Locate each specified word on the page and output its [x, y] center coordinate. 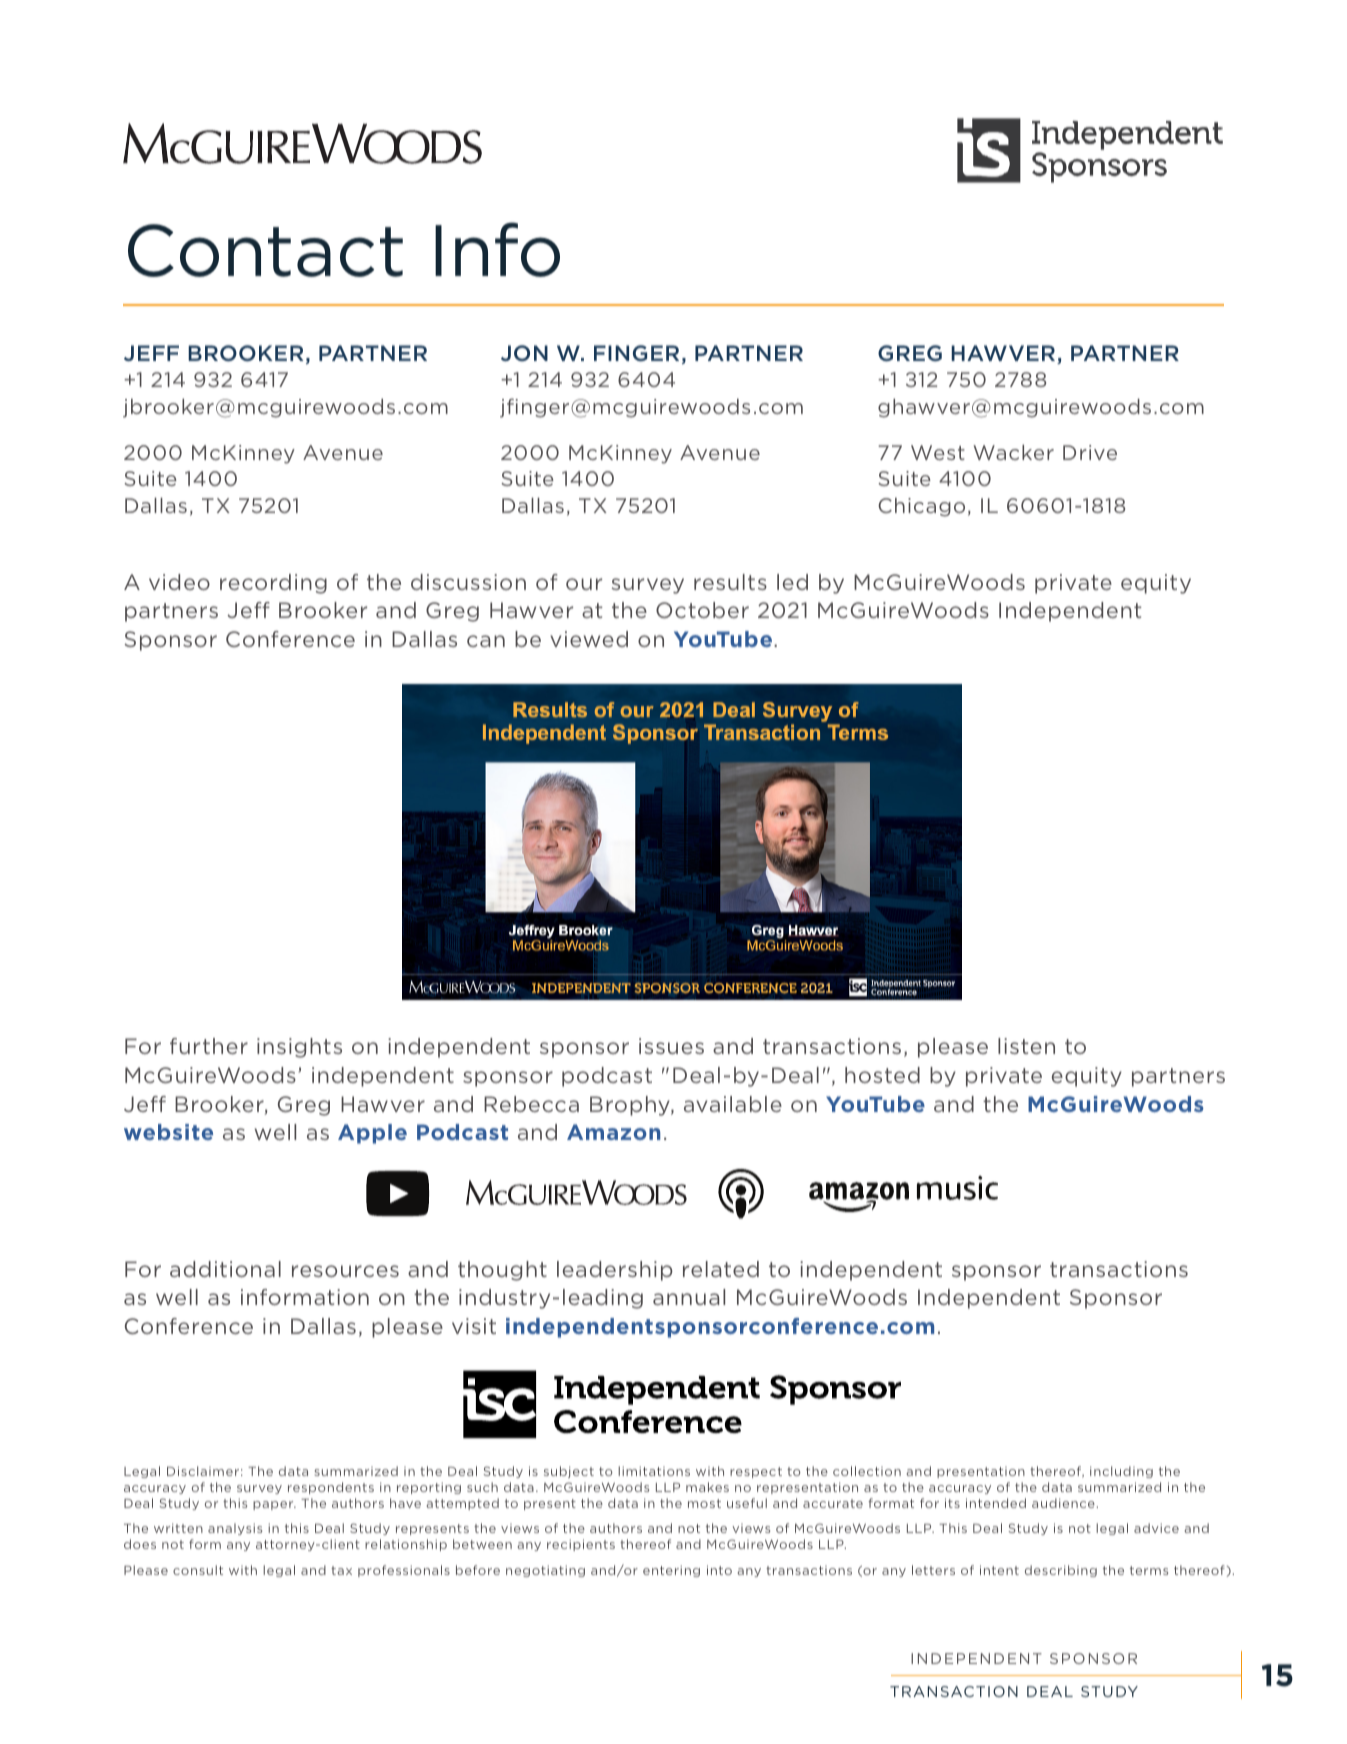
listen [1026, 1046]
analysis [235, 1529]
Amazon [613, 1132]
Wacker [1013, 452]
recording [273, 584]
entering [671, 1571]
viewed [589, 639]
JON [524, 353]
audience [1063, 1503]
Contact [265, 250]
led [792, 582]
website [168, 1132]
